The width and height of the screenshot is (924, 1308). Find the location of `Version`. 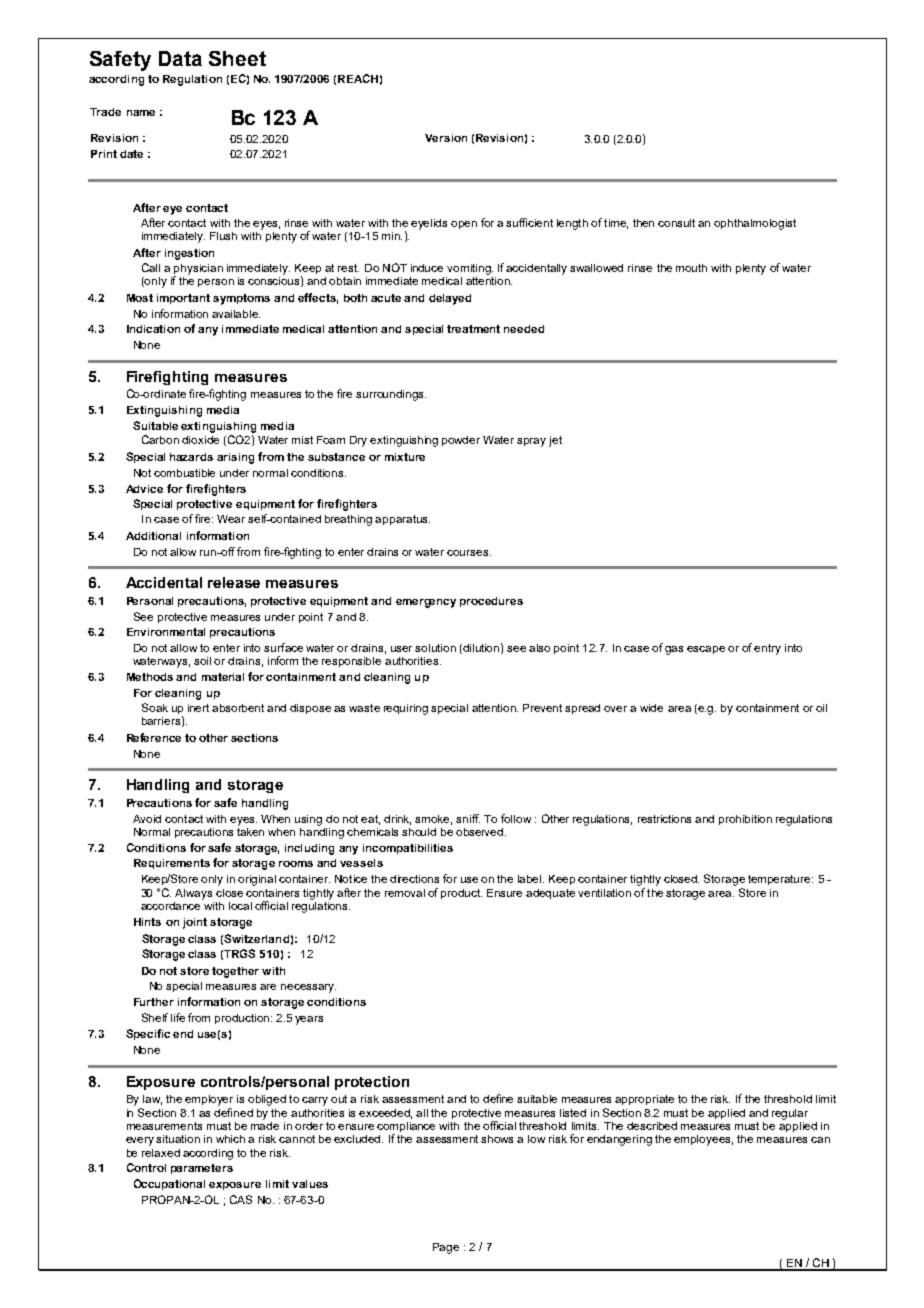

Version is located at coordinates (446, 138).
